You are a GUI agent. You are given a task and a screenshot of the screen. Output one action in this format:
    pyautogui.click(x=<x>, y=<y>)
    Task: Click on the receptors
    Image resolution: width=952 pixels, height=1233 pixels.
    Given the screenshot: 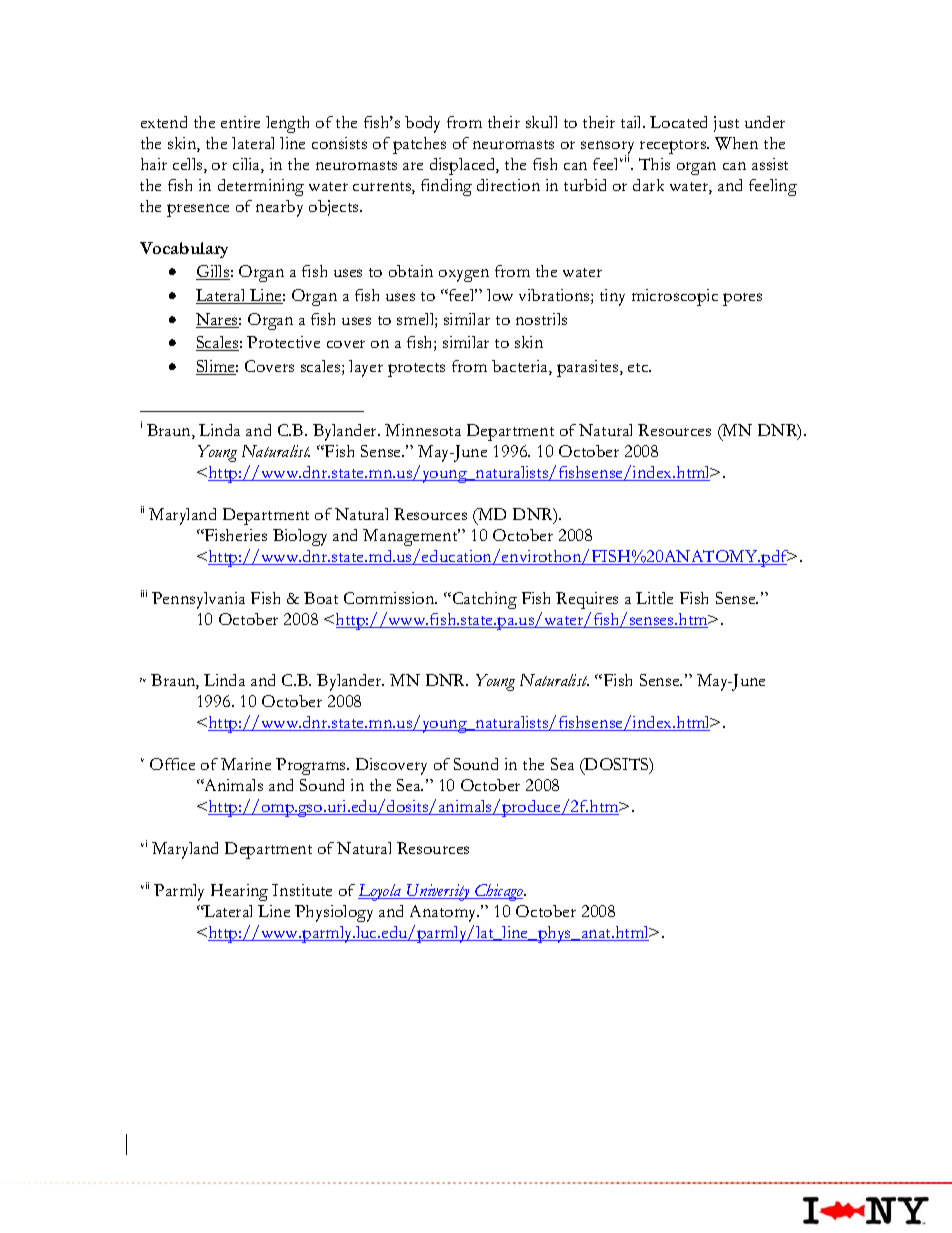 What is the action you would take?
    pyautogui.click(x=674, y=147)
